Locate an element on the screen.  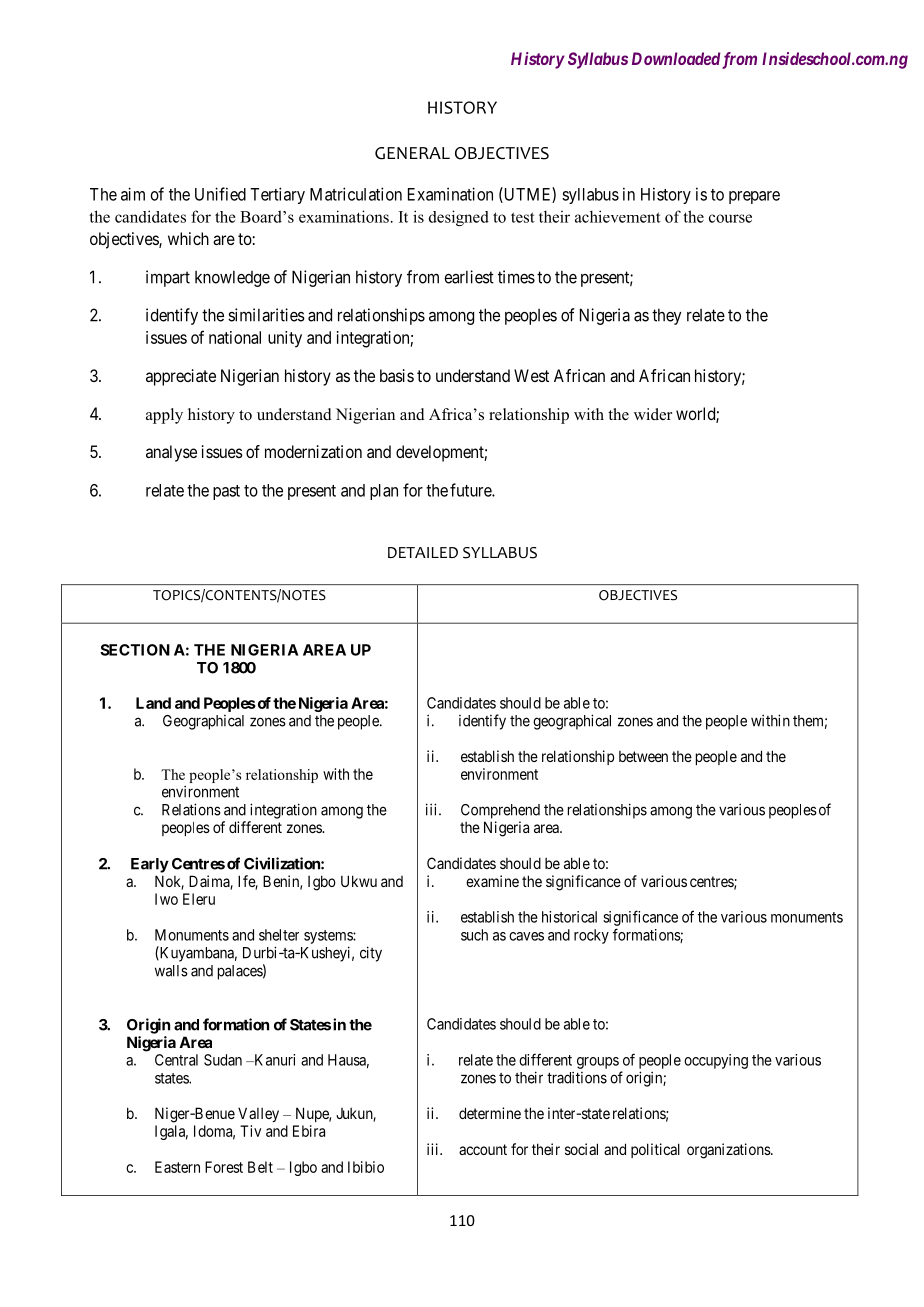
DETAILED is located at coordinates (423, 552).
